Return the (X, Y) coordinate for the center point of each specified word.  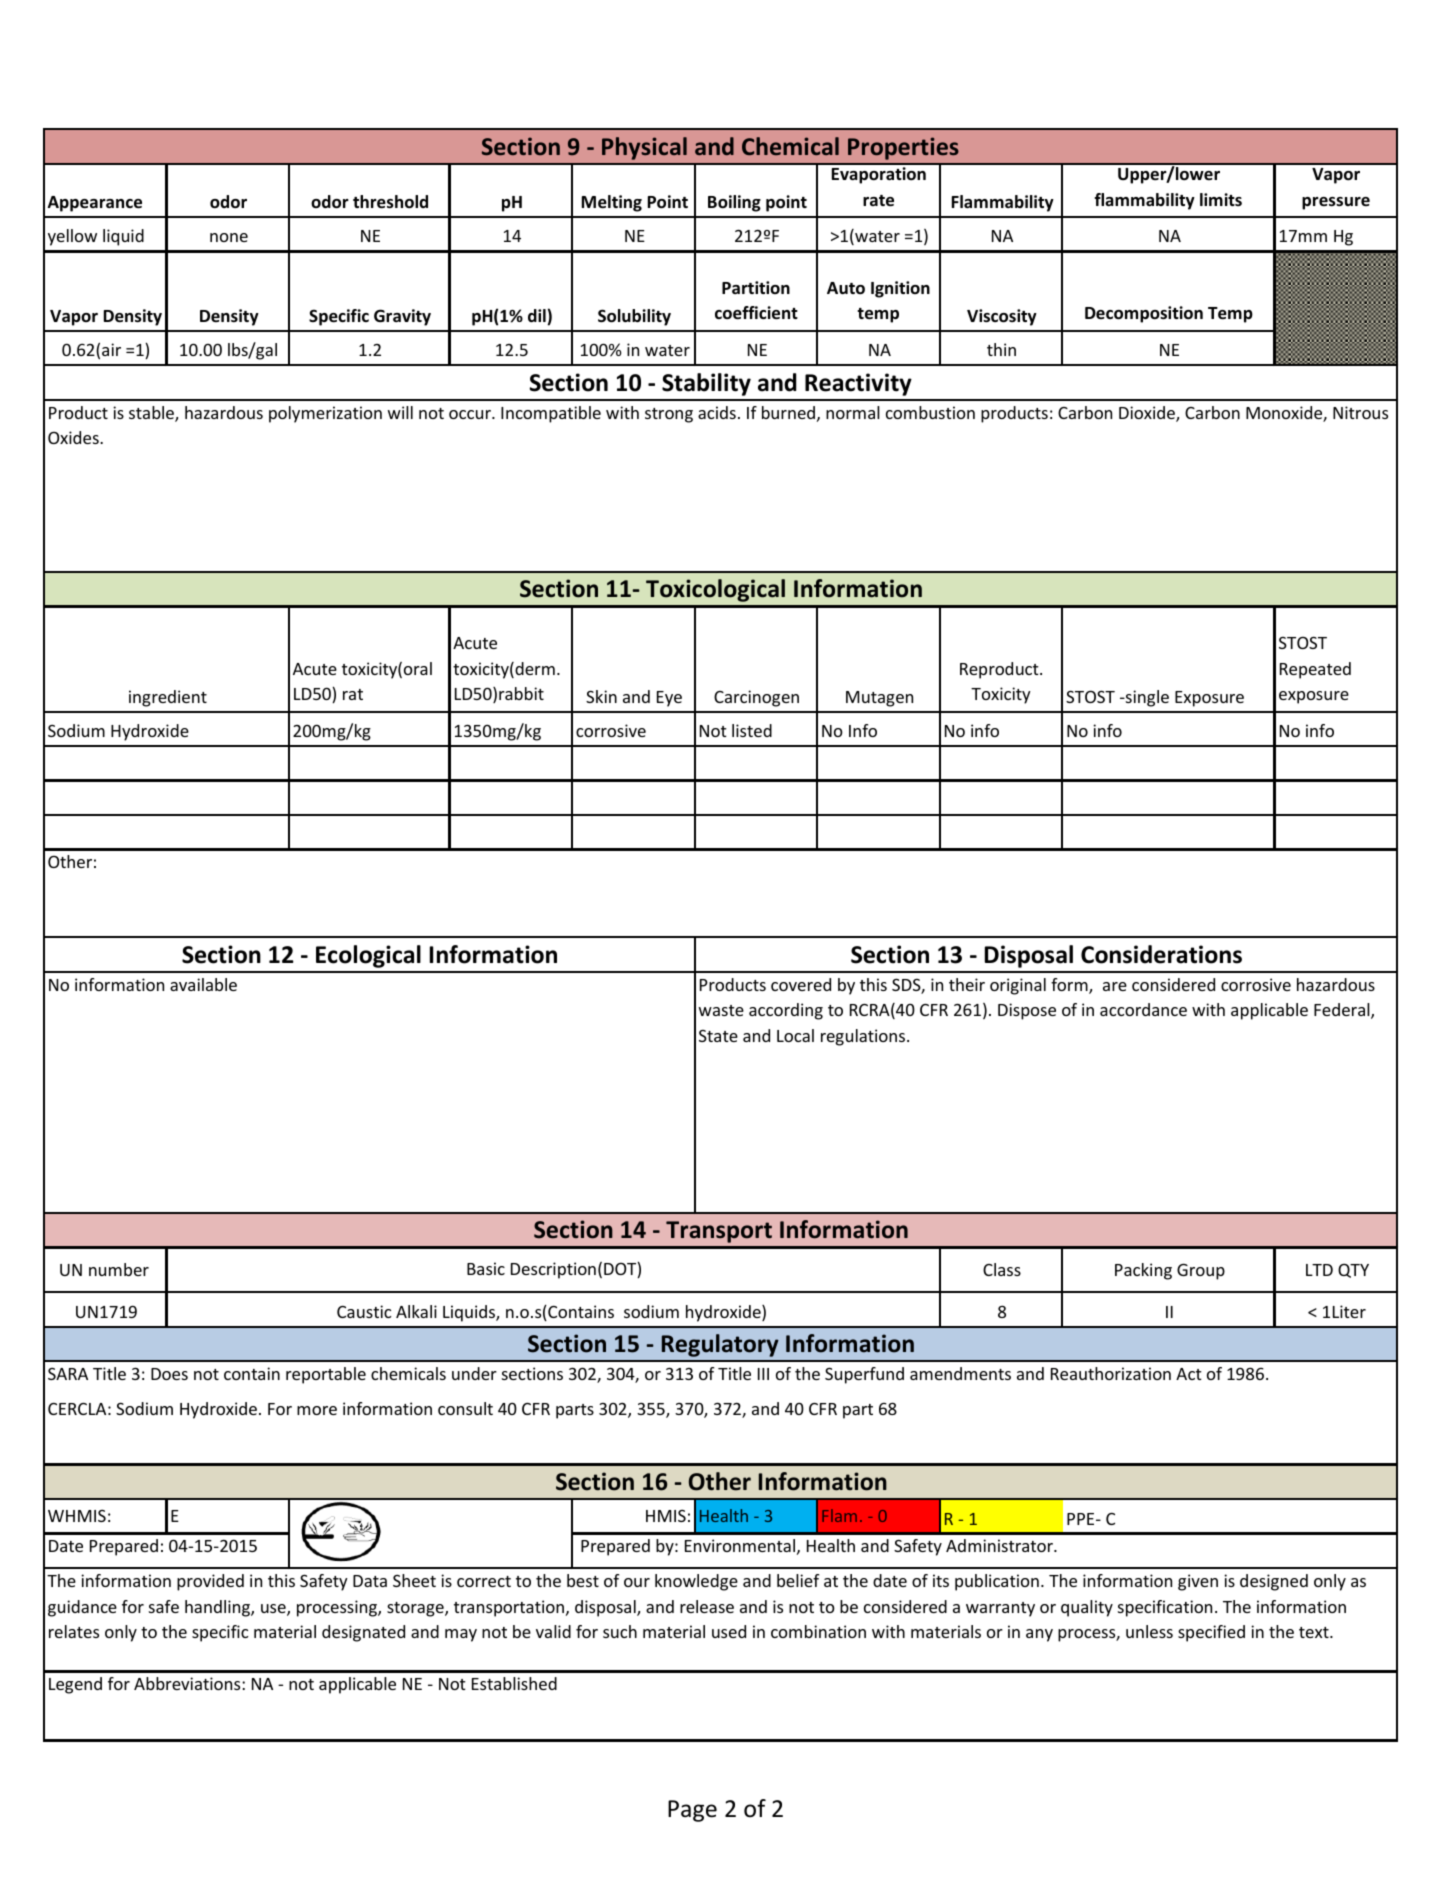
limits (1221, 199)
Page (692, 1811)
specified (1211, 1633)
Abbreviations (188, 1683)
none (229, 237)
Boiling (734, 203)
